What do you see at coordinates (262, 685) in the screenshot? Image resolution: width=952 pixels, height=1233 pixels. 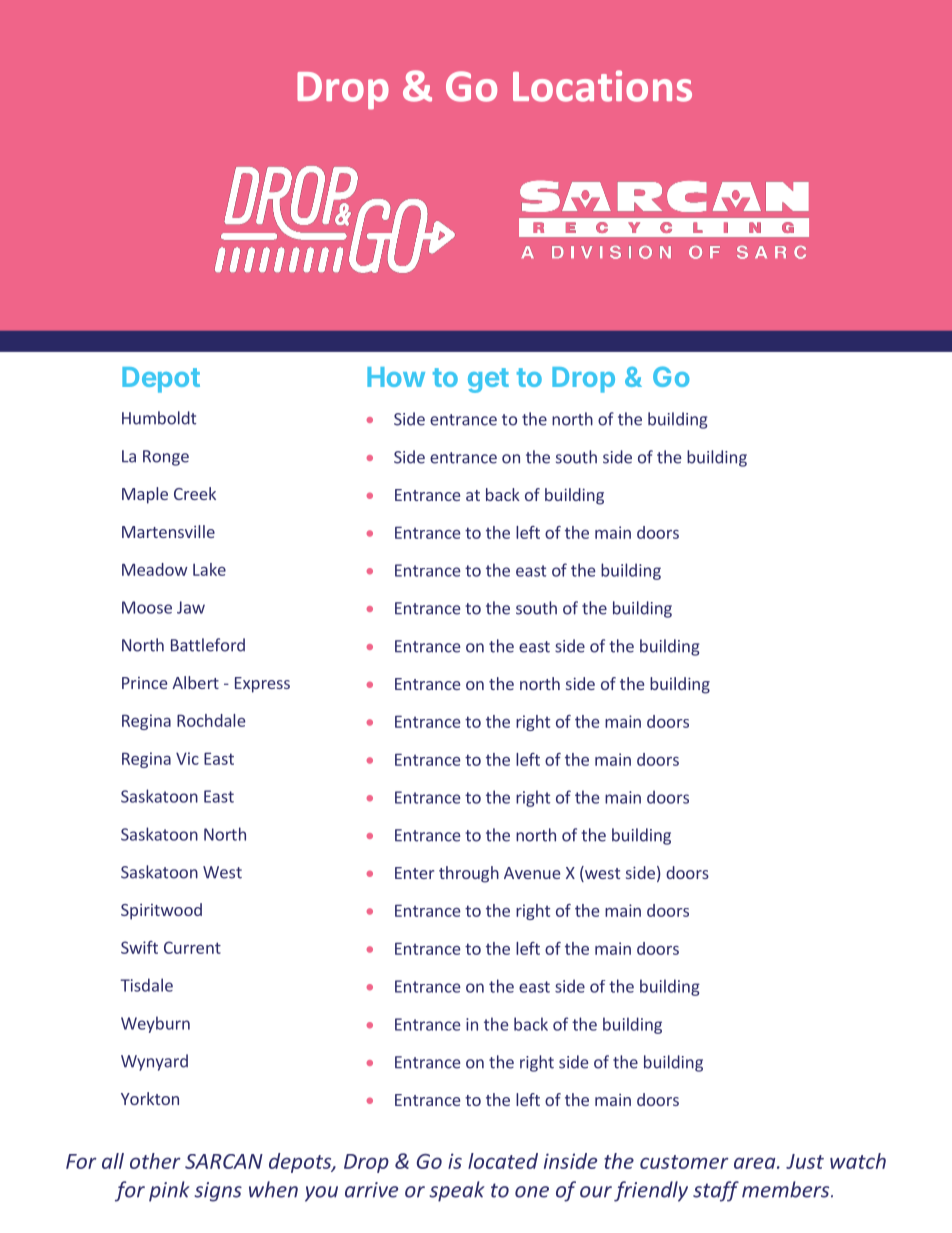 I see `Express` at bounding box center [262, 685].
